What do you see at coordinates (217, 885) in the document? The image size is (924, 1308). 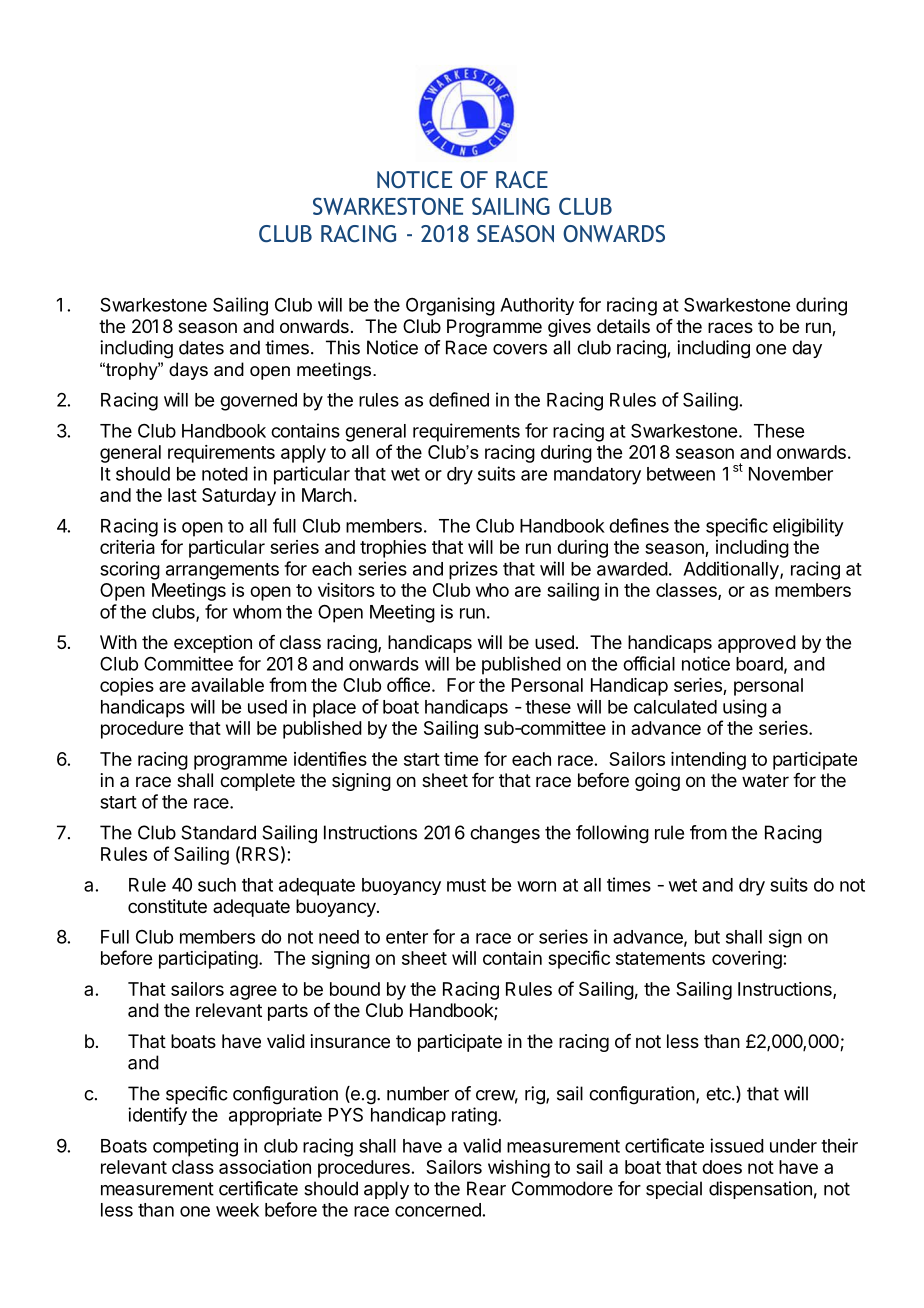 I see `such` at bounding box center [217, 885].
